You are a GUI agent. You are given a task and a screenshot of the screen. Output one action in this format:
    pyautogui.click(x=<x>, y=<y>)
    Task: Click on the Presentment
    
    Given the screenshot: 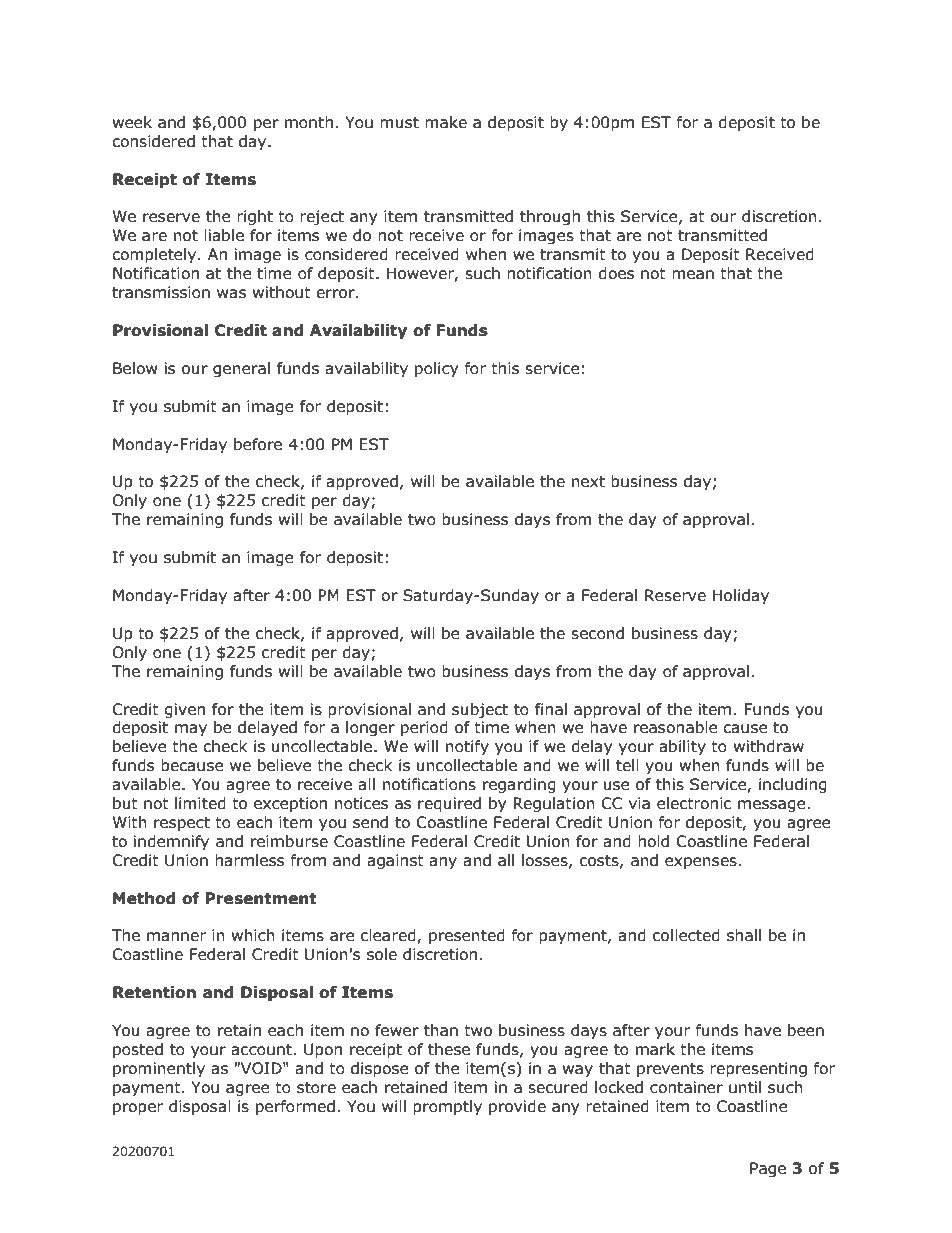 What is the action you would take?
    pyautogui.click(x=260, y=898)
